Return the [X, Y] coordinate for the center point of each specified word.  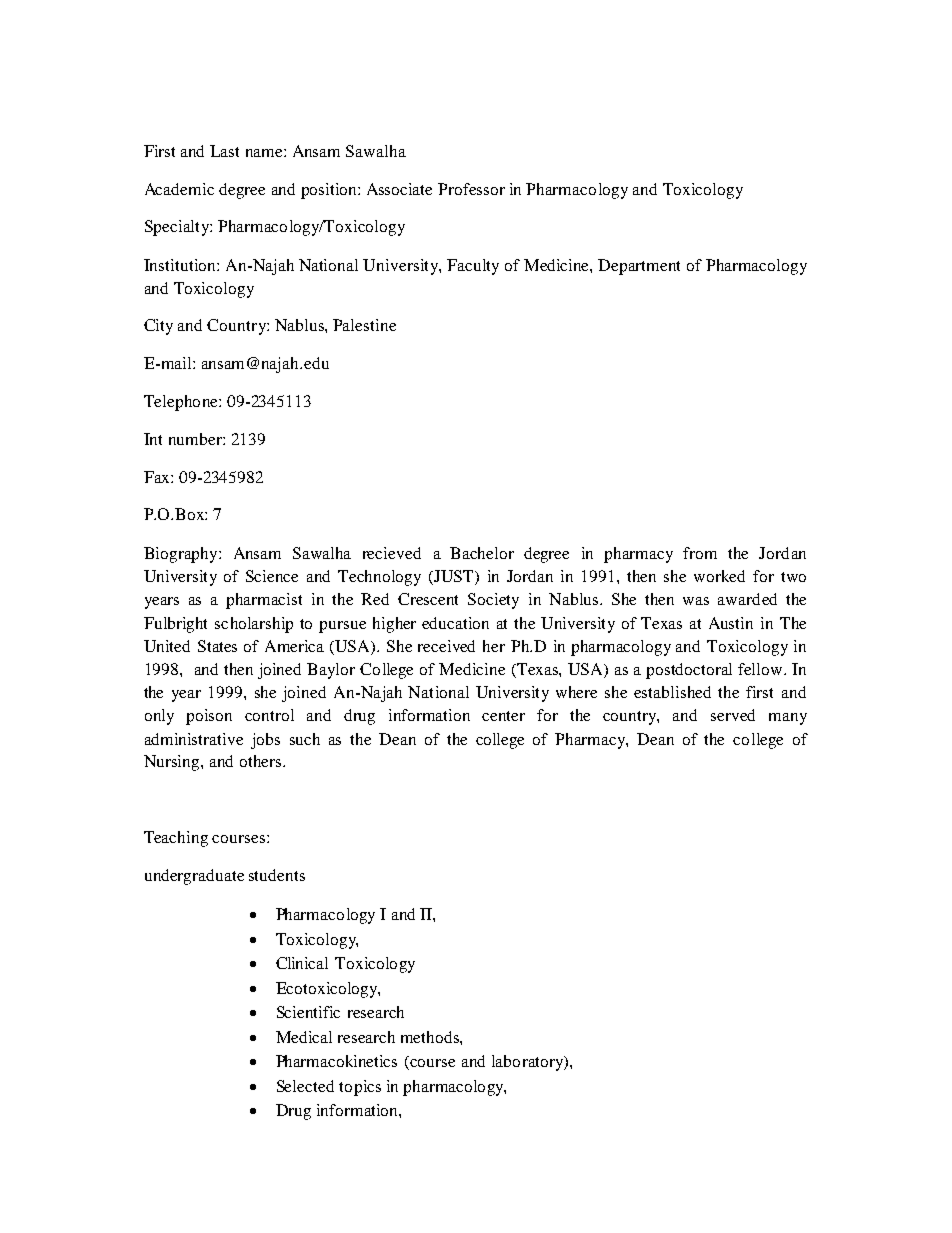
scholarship [254, 625]
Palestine [364, 325]
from [700, 553]
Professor [471, 189]
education [455, 623]
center [503, 716]
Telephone [182, 403]
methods [431, 1037]
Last [224, 151]
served [733, 715]
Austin [731, 623]
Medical [304, 1037]
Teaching [176, 839]
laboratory [529, 1063]
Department [639, 267]
